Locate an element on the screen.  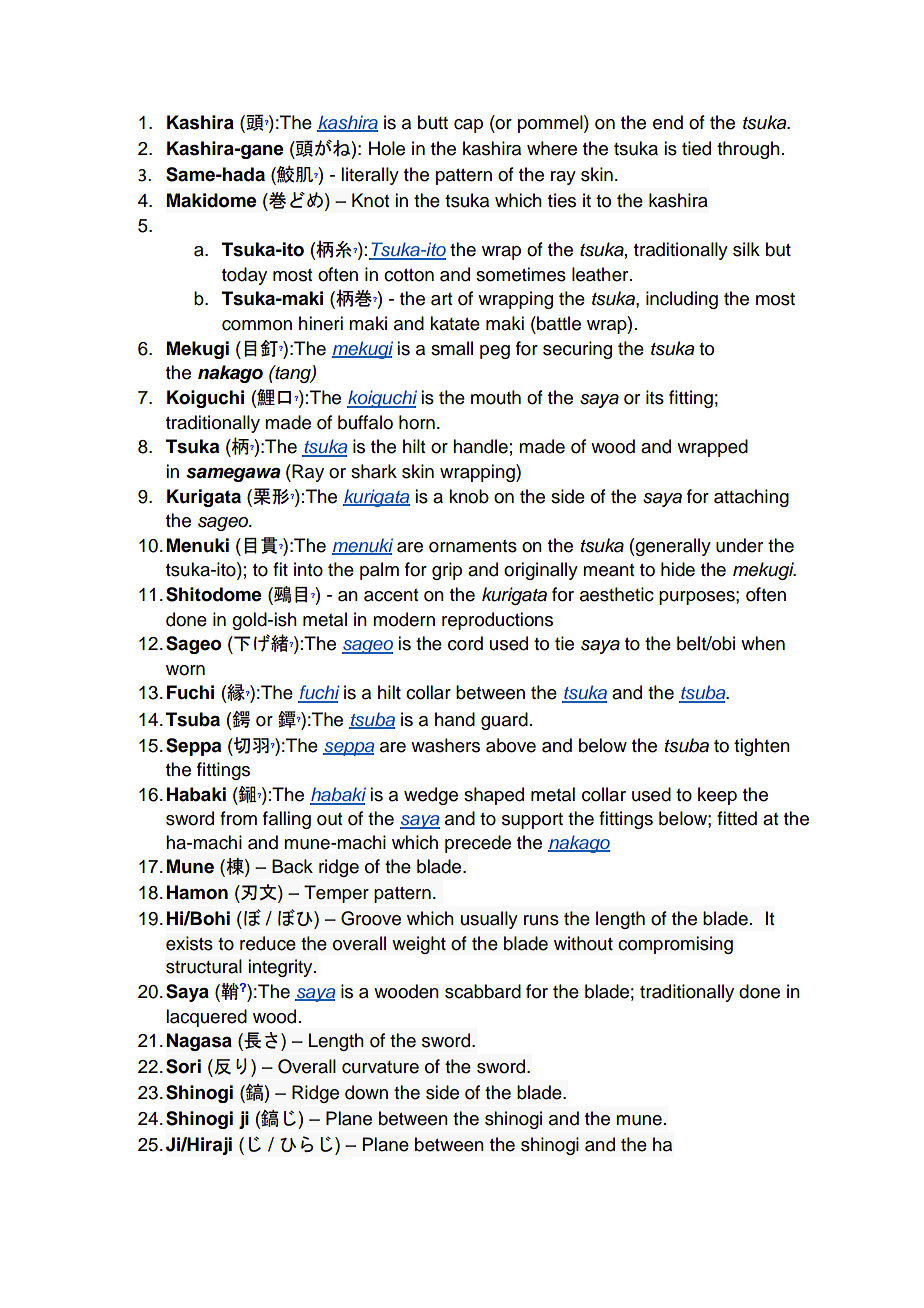
washers is located at coordinates (445, 745).
